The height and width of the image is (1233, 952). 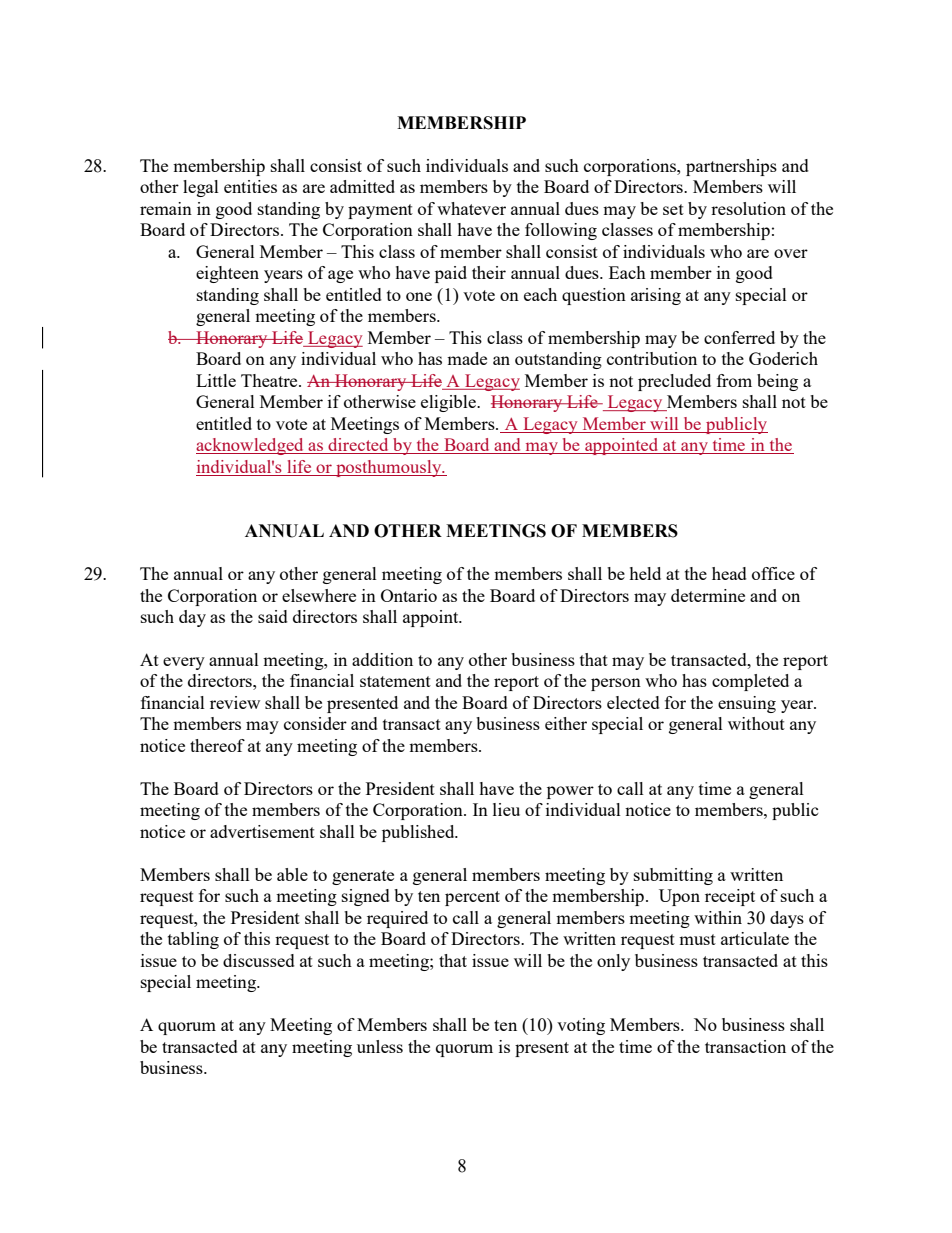 I want to click on submitting, so click(x=673, y=876).
